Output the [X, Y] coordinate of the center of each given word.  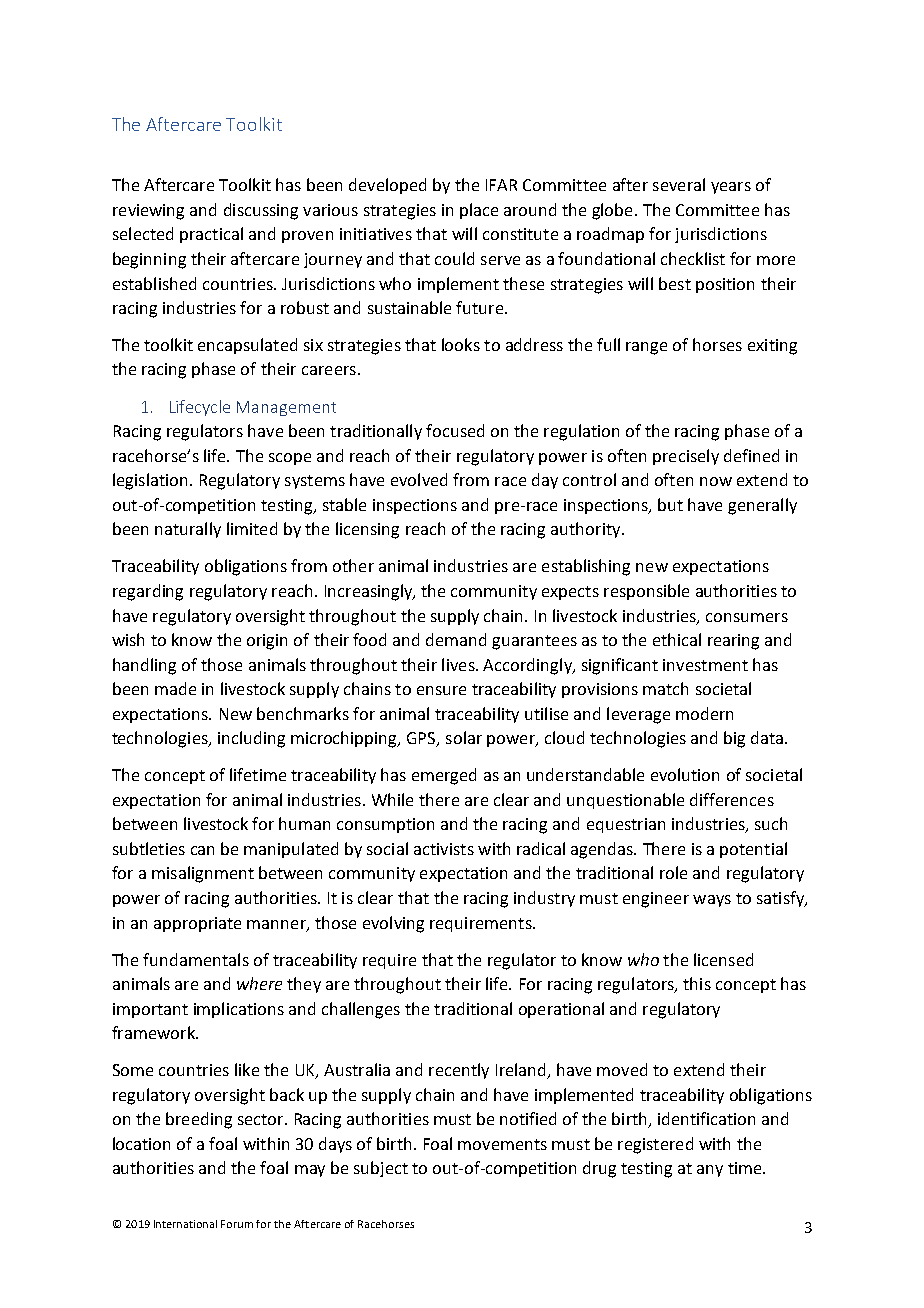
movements [502, 1144]
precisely [686, 457]
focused [455, 430]
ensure [441, 690]
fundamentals [196, 959]
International [185, 1224]
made [175, 688]
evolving [393, 924]
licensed [723, 959]
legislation [150, 481]
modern [704, 713]
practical [211, 235]
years [731, 188]
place [479, 211]
